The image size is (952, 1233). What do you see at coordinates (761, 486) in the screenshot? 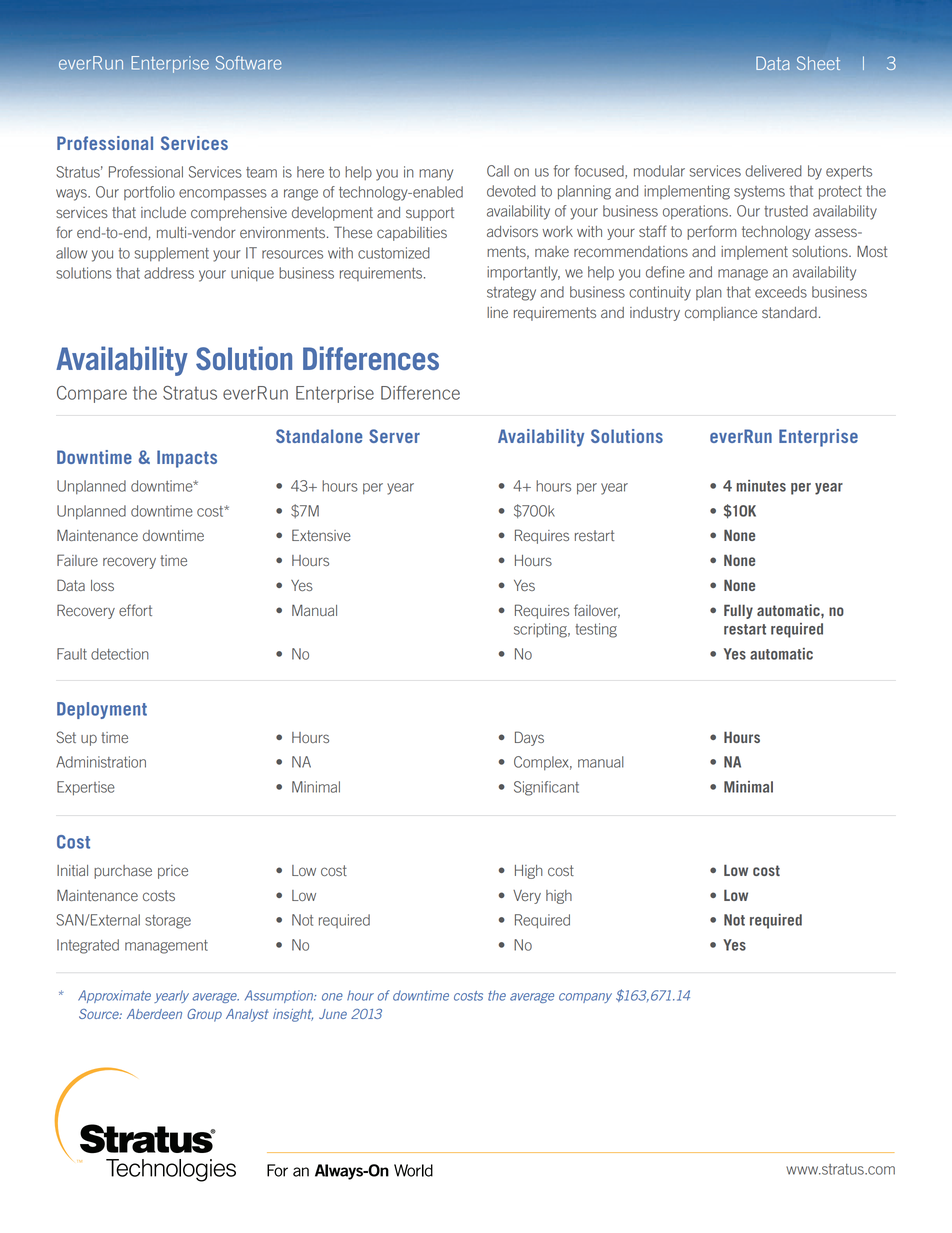
I see `minutes` at bounding box center [761, 486].
